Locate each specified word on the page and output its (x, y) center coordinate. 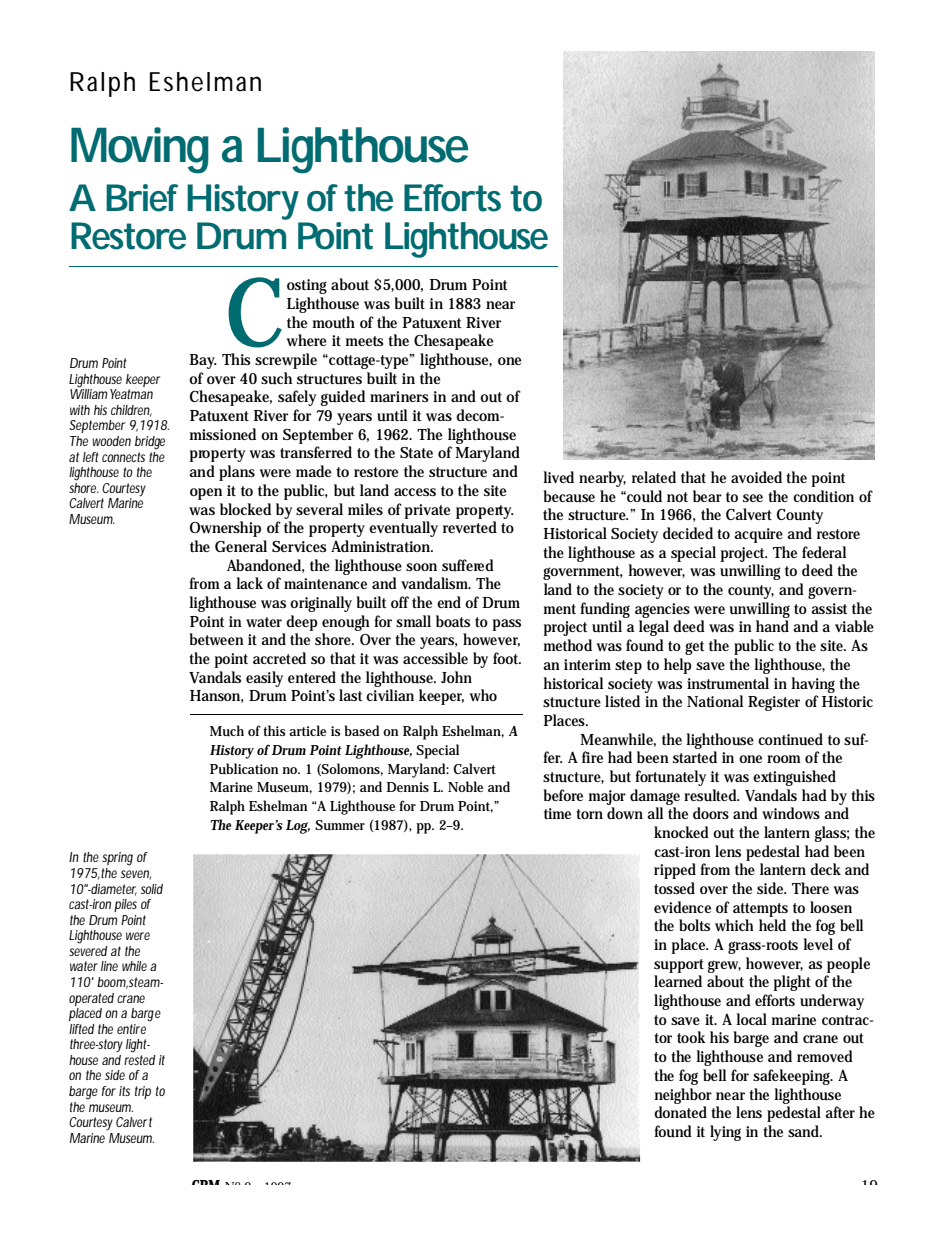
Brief (142, 198)
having (813, 685)
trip (143, 1092)
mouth (333, 322)
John (456, 677)
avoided (756, 477)
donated (680, 1112)
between (217, 639)
